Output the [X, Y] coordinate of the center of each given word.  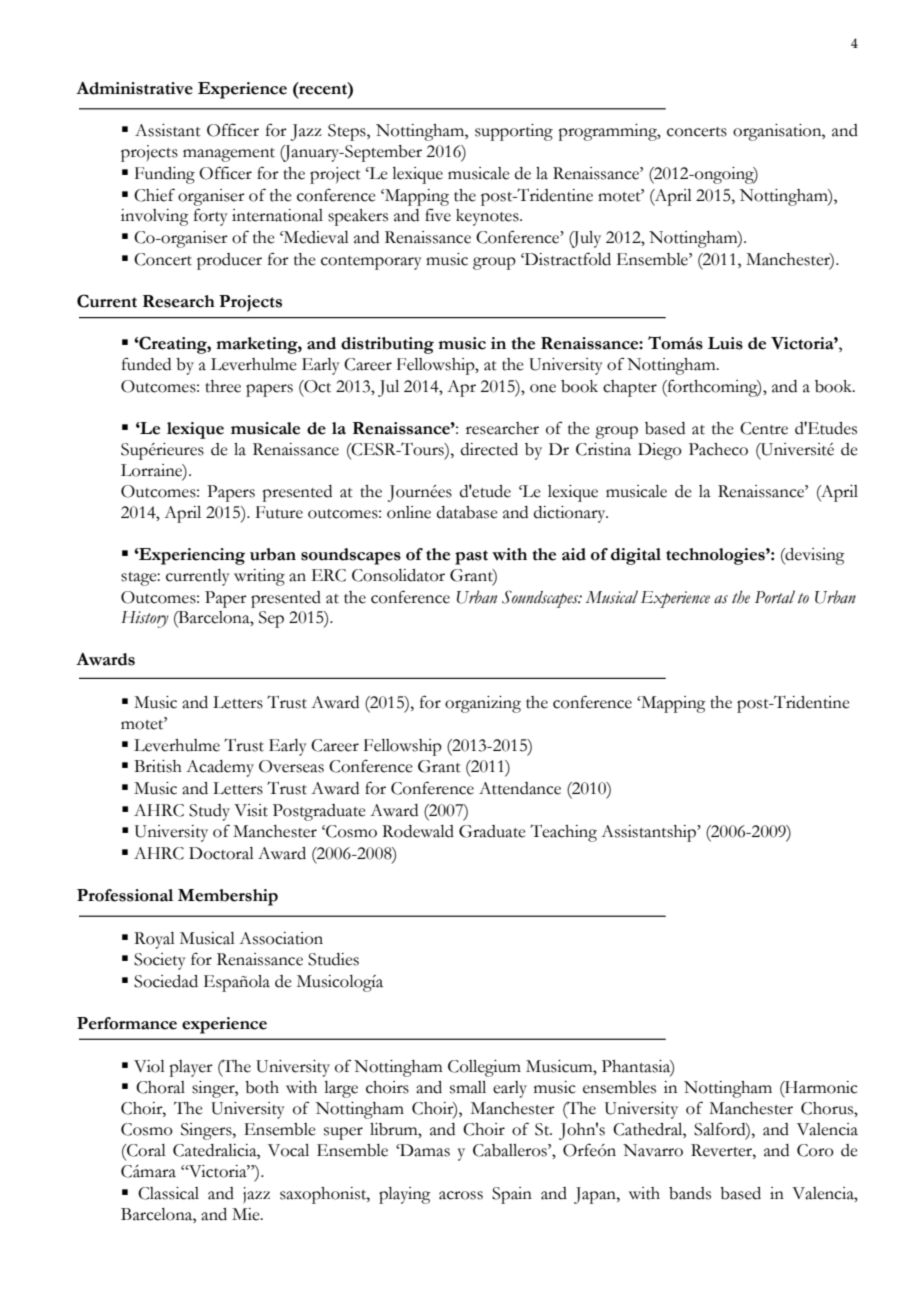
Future [279, 512]
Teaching [563, 833]
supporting [514, 132]
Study [209, 812]
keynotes [488, 217]
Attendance [520, 788]
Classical [168, 1193]
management [229, 155]
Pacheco [718, 449]
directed [489, 449]
